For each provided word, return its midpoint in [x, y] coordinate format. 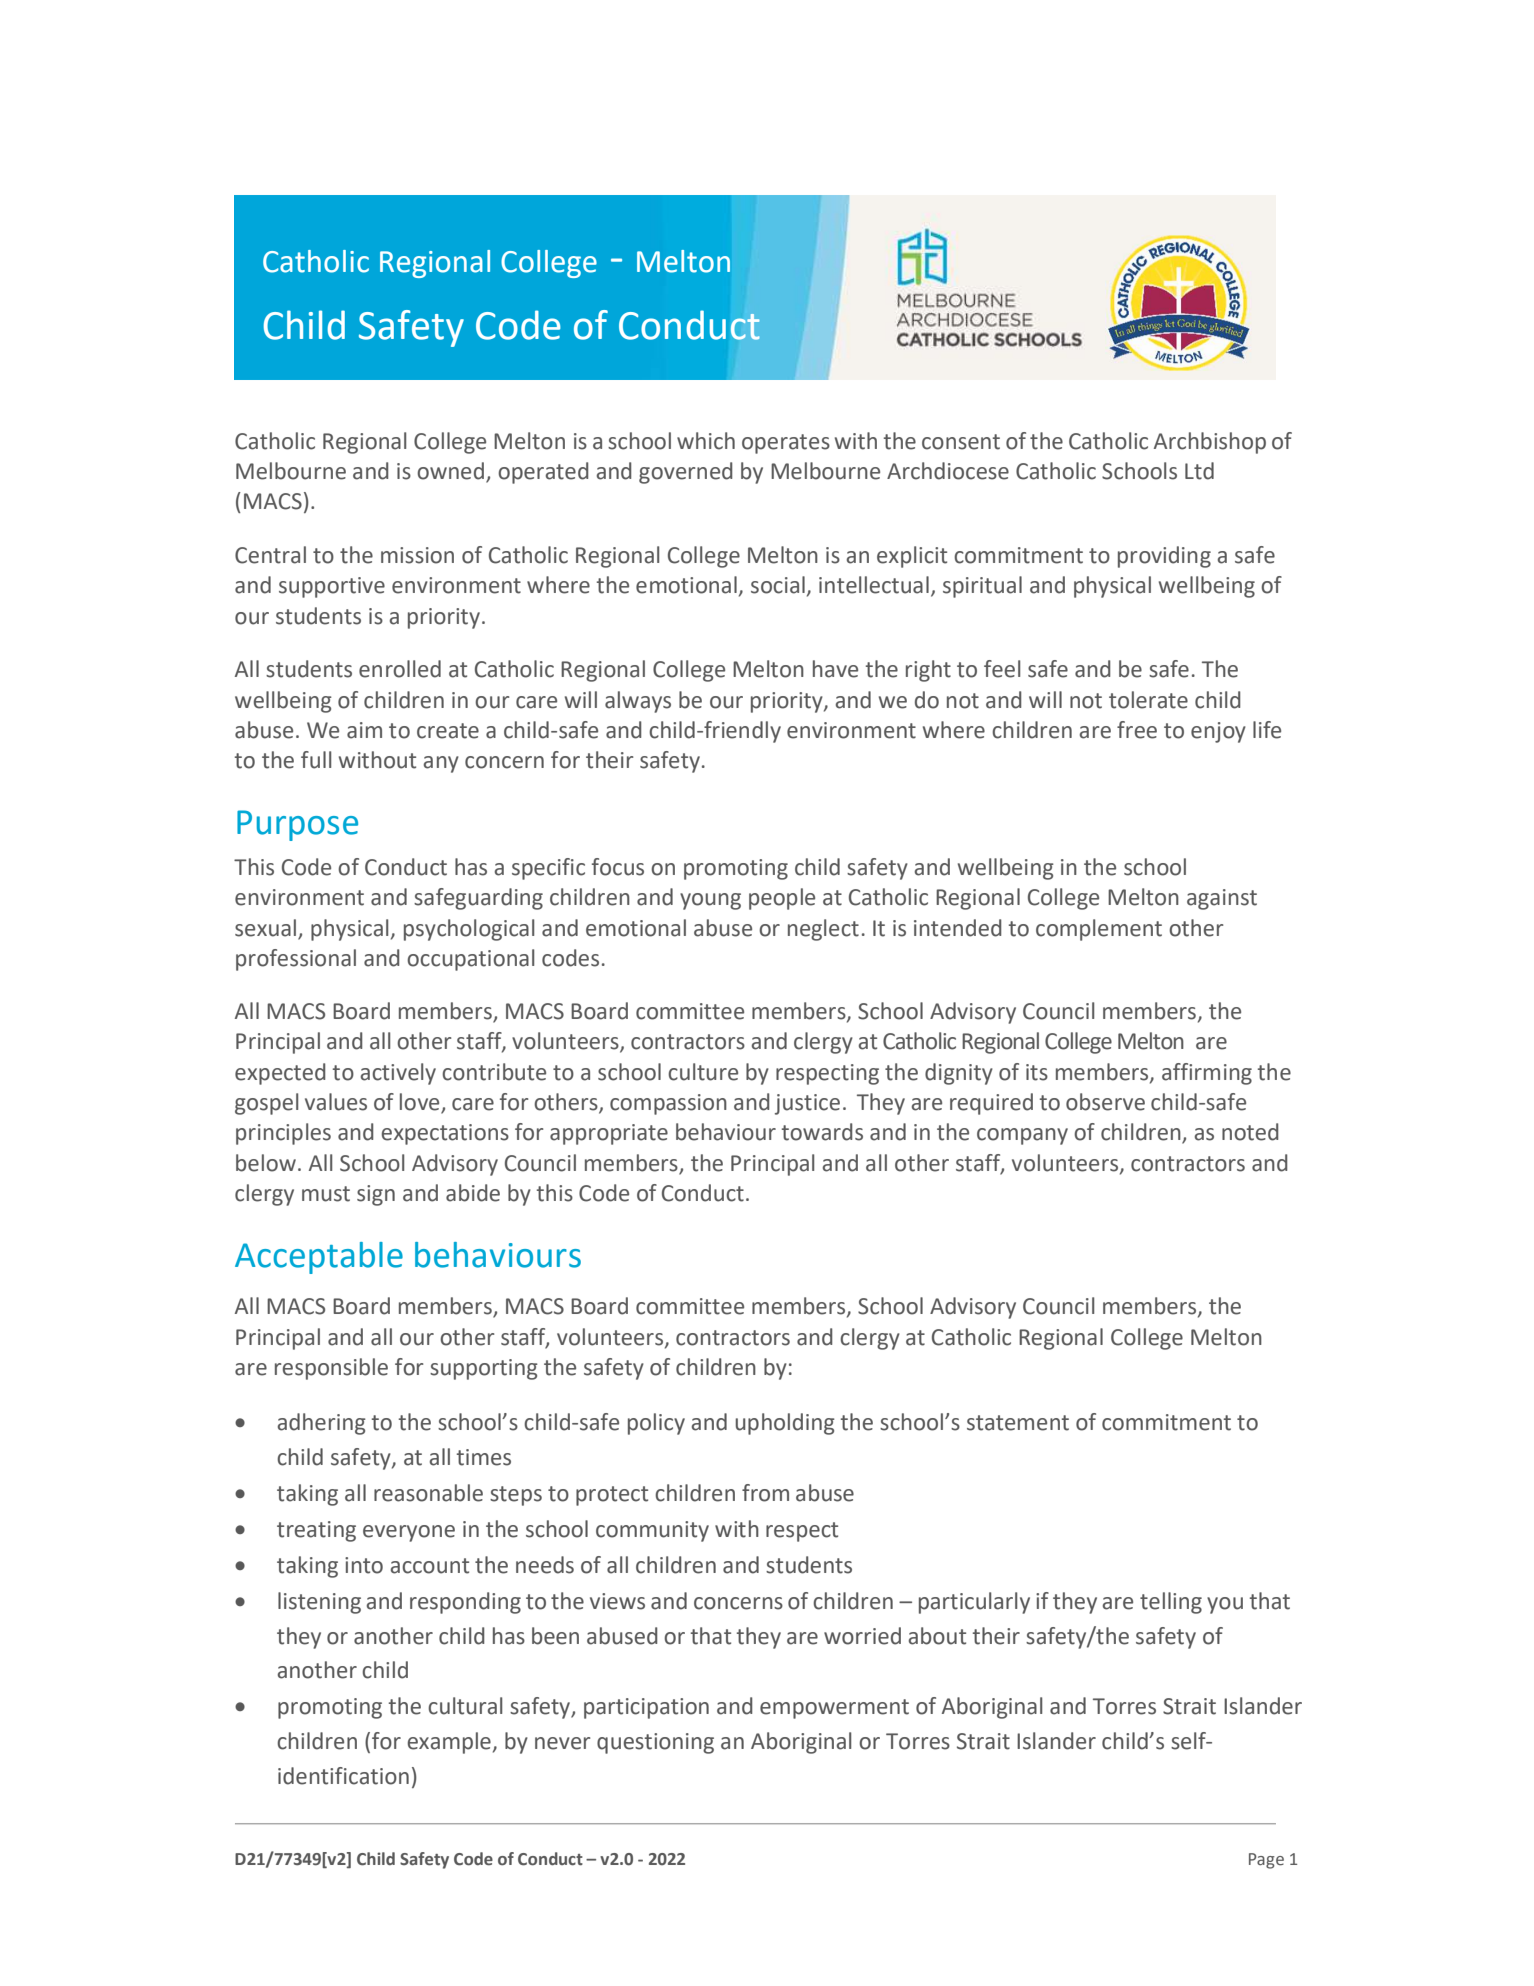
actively [398, 1074]
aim [364, 730]
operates [786, 444]
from [765, 1493]
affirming [1207, 1074]
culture [703, 1072]
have [835, 669]
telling [1171, 1603]
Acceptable [319, 1258]
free [1137, 730]
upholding [785, 1424]
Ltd [1199, 471]
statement [1018, 1423]
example [449, 1743]
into [364, 1565]
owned [452, 472]
